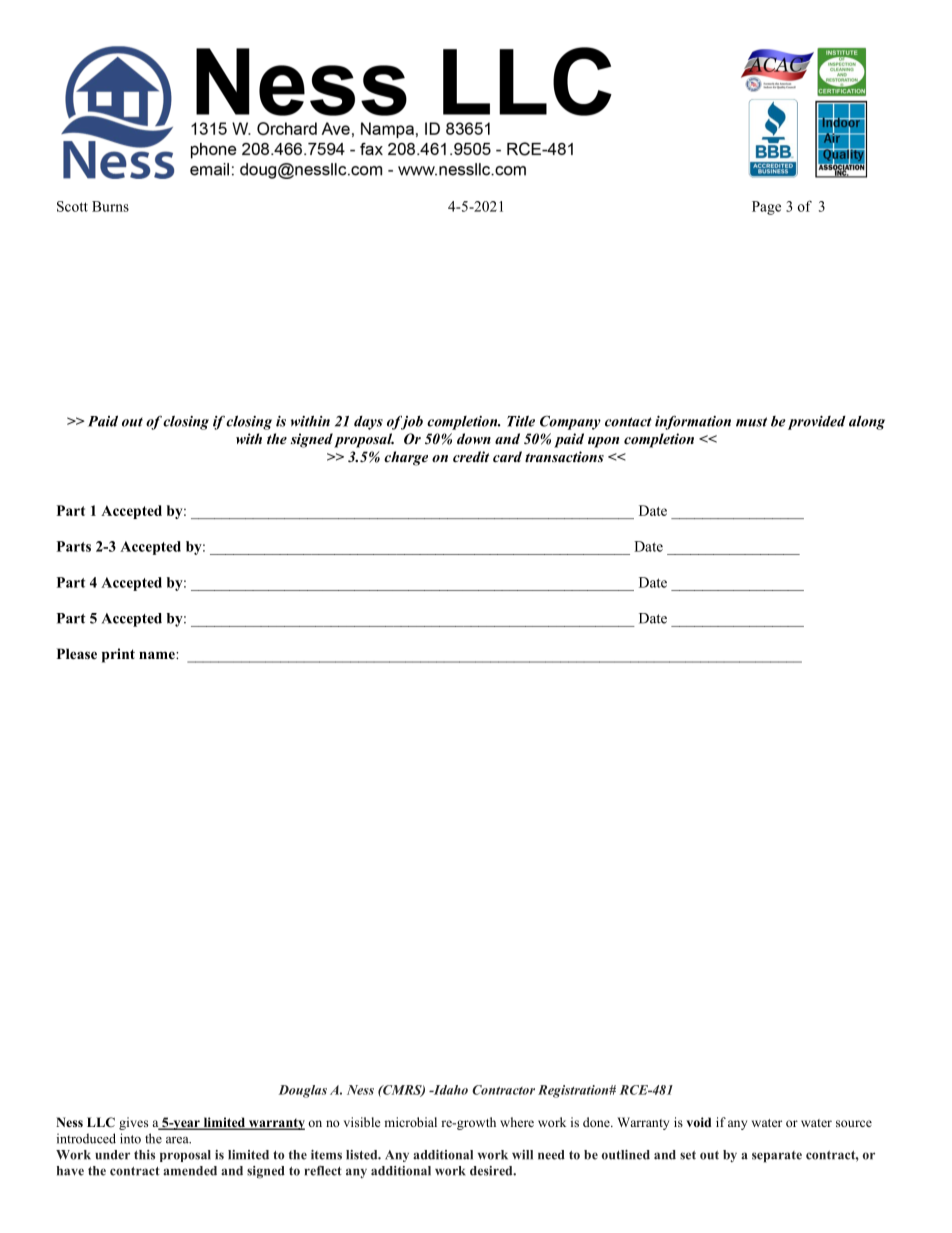  What do you see at coordinates (522, 1155) in the screenshot?
I see `will` at bounding box center [522, 1155].
